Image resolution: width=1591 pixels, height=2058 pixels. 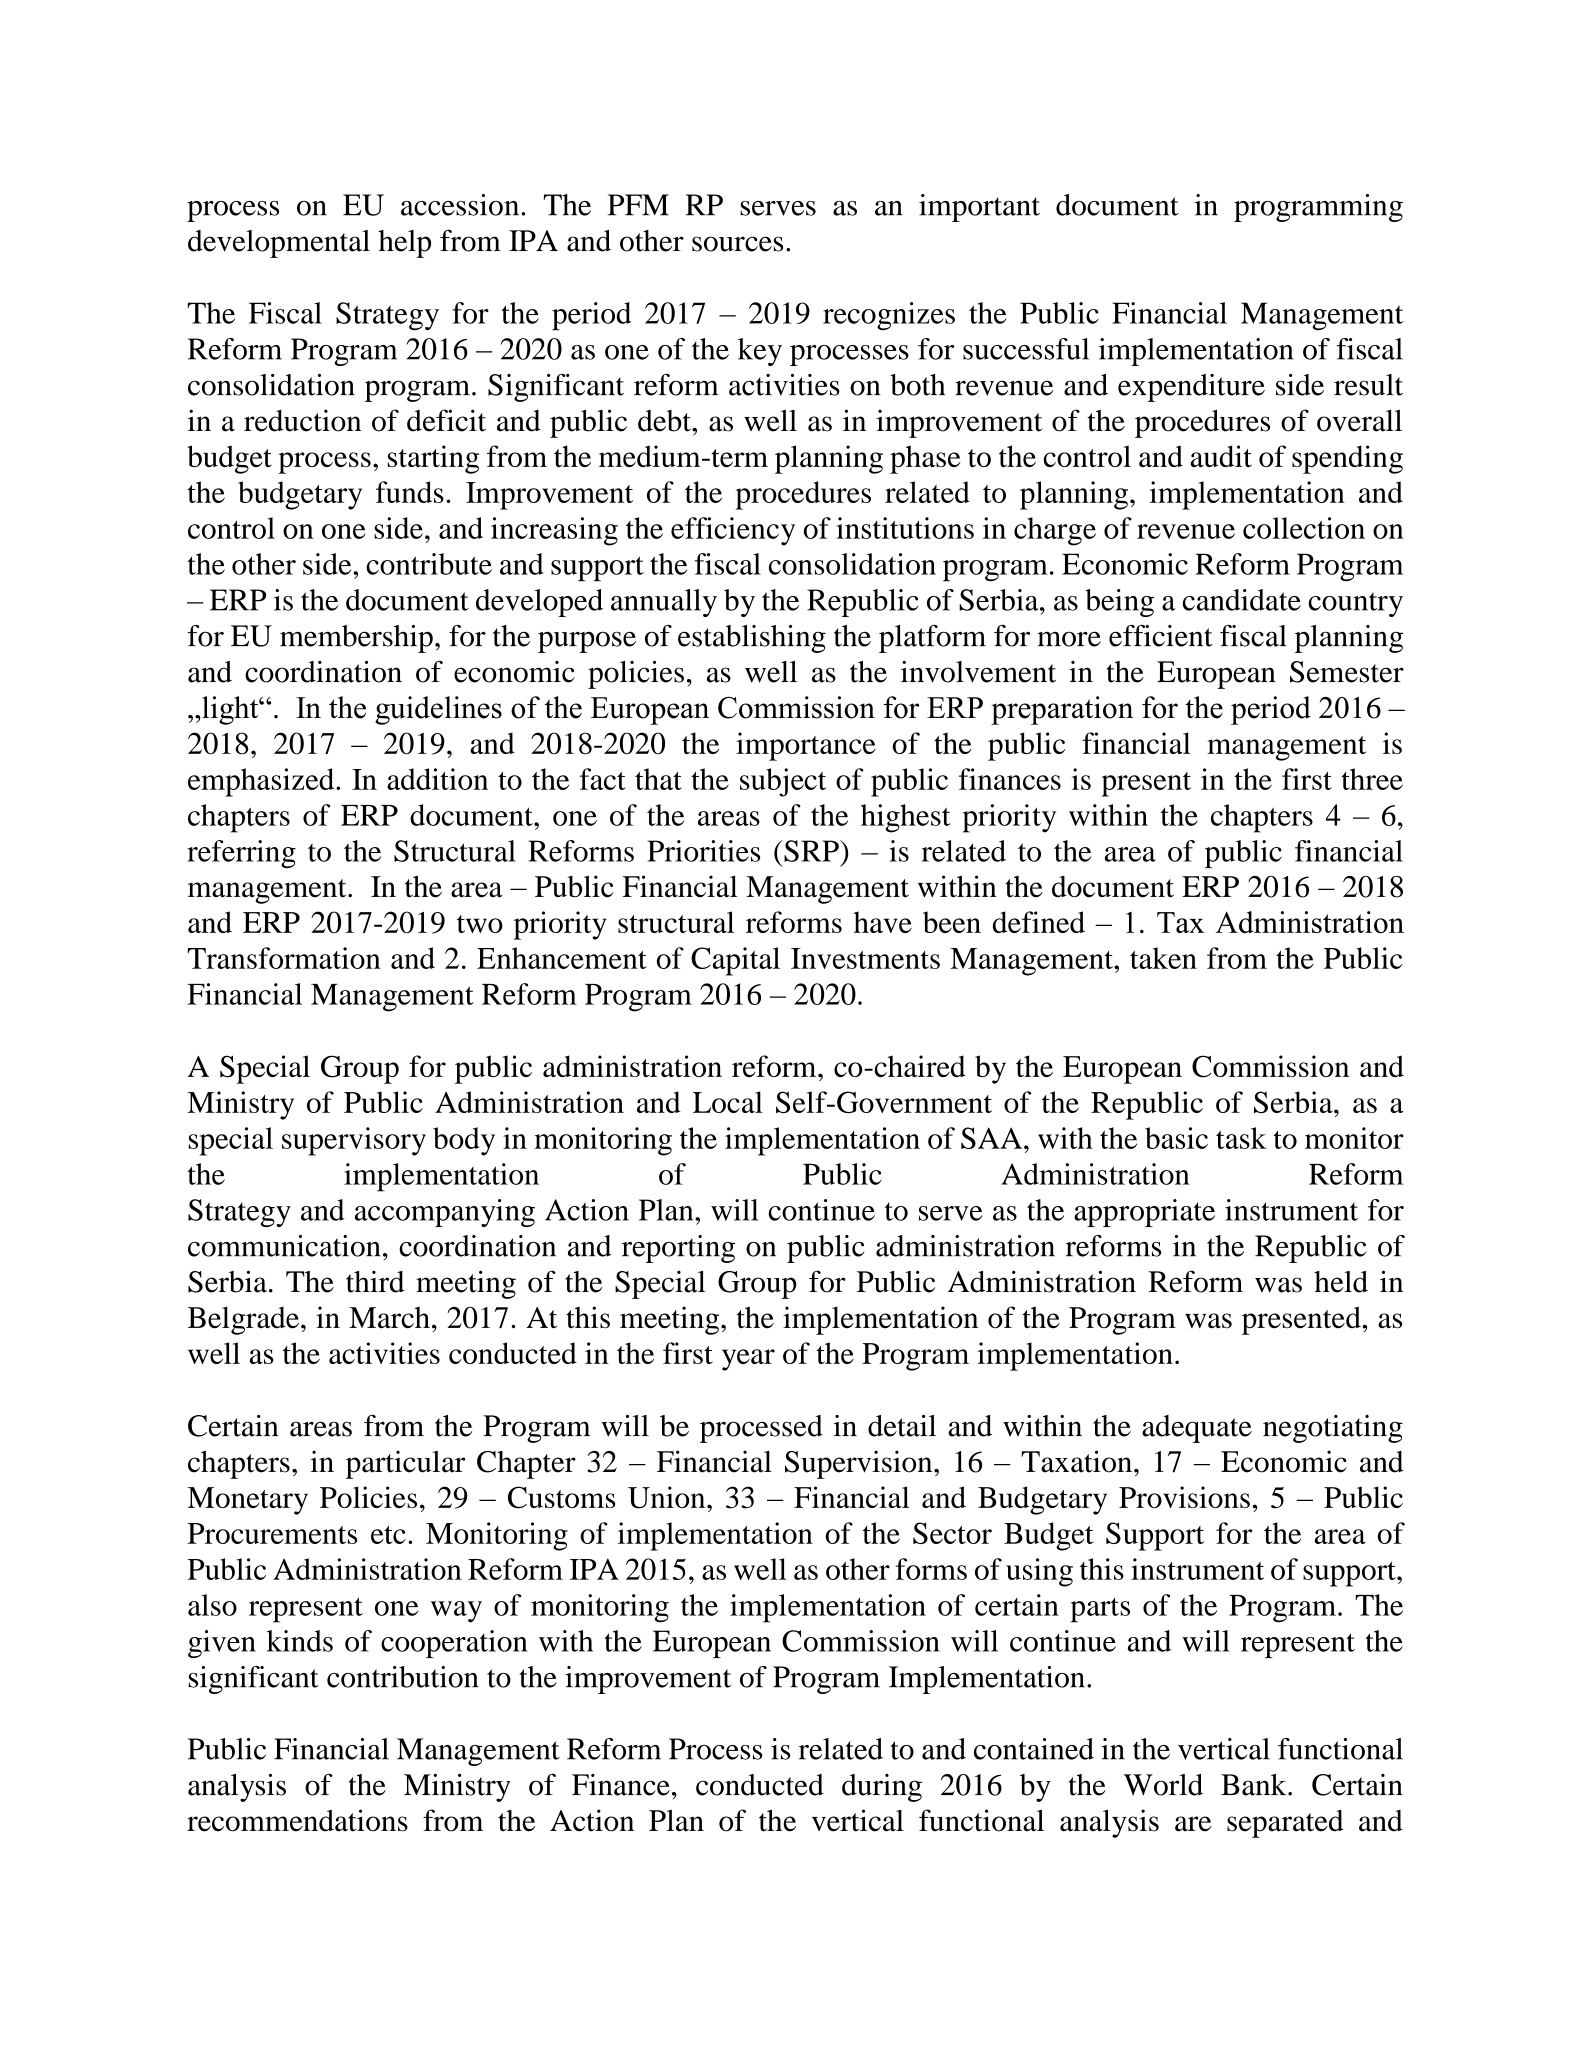 I want to click on recommendations, so click(x=297, y=1820).
